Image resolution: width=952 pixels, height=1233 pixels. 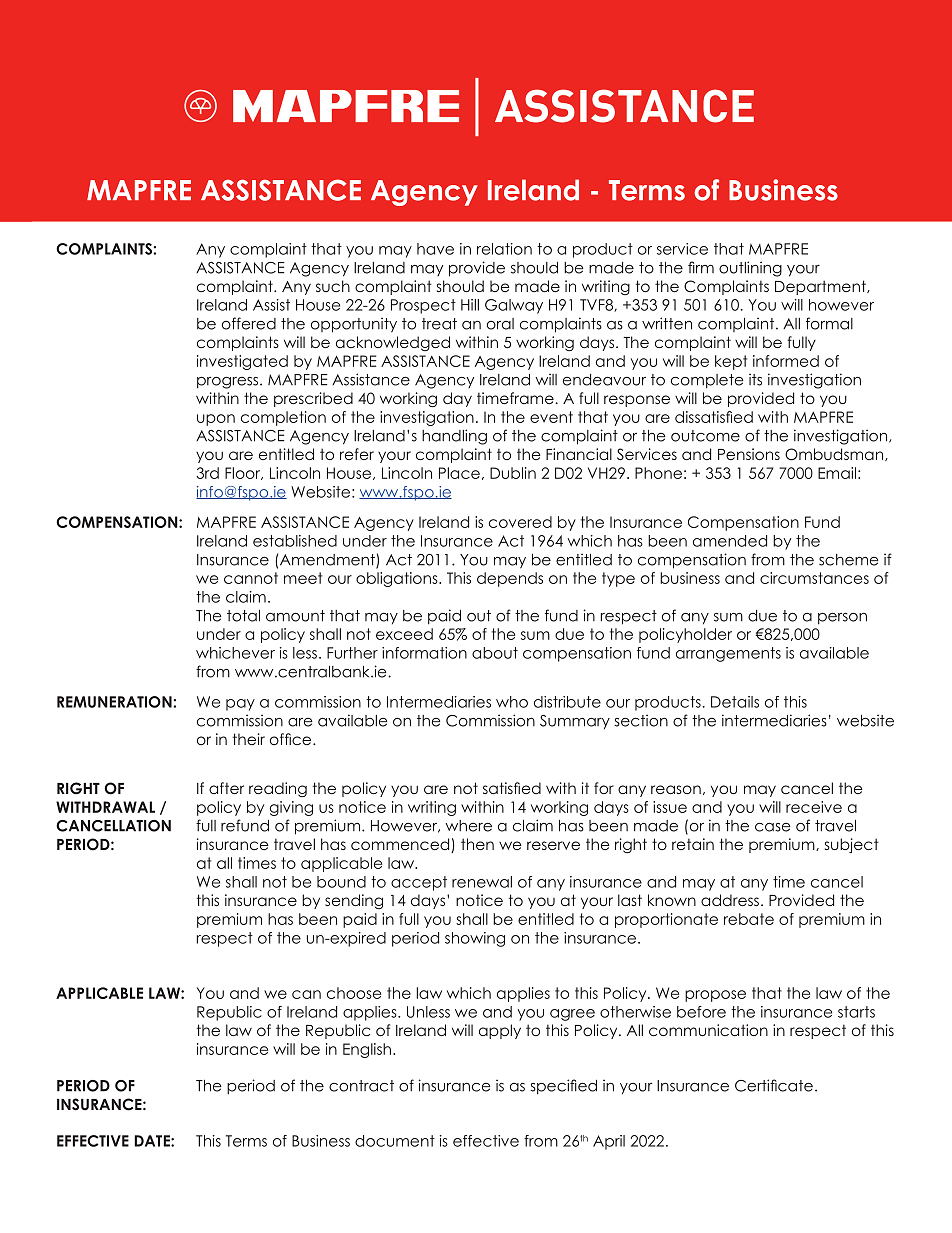 What do you see at coordinates (504, 249) in the screenshot?
I see `relation` at bounding box center [504, 249].
